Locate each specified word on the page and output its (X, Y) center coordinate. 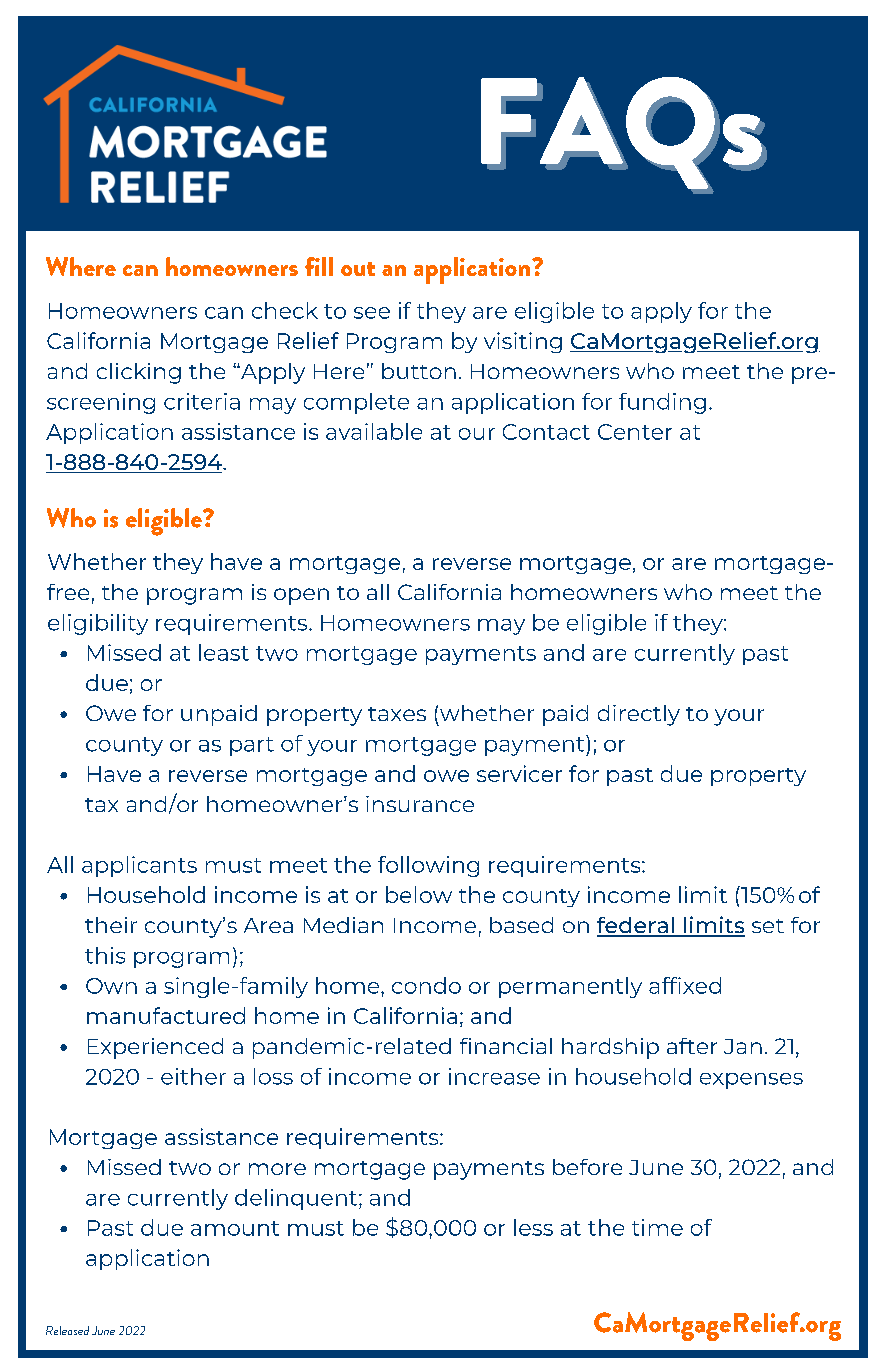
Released (67, 1330)
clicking (139, 373)
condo (426, 985)
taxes (397, 714)
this (105, 955)
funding (662, 403)
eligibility (98, 624)
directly (639, 715)
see (372, 313)
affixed (685, 985)
